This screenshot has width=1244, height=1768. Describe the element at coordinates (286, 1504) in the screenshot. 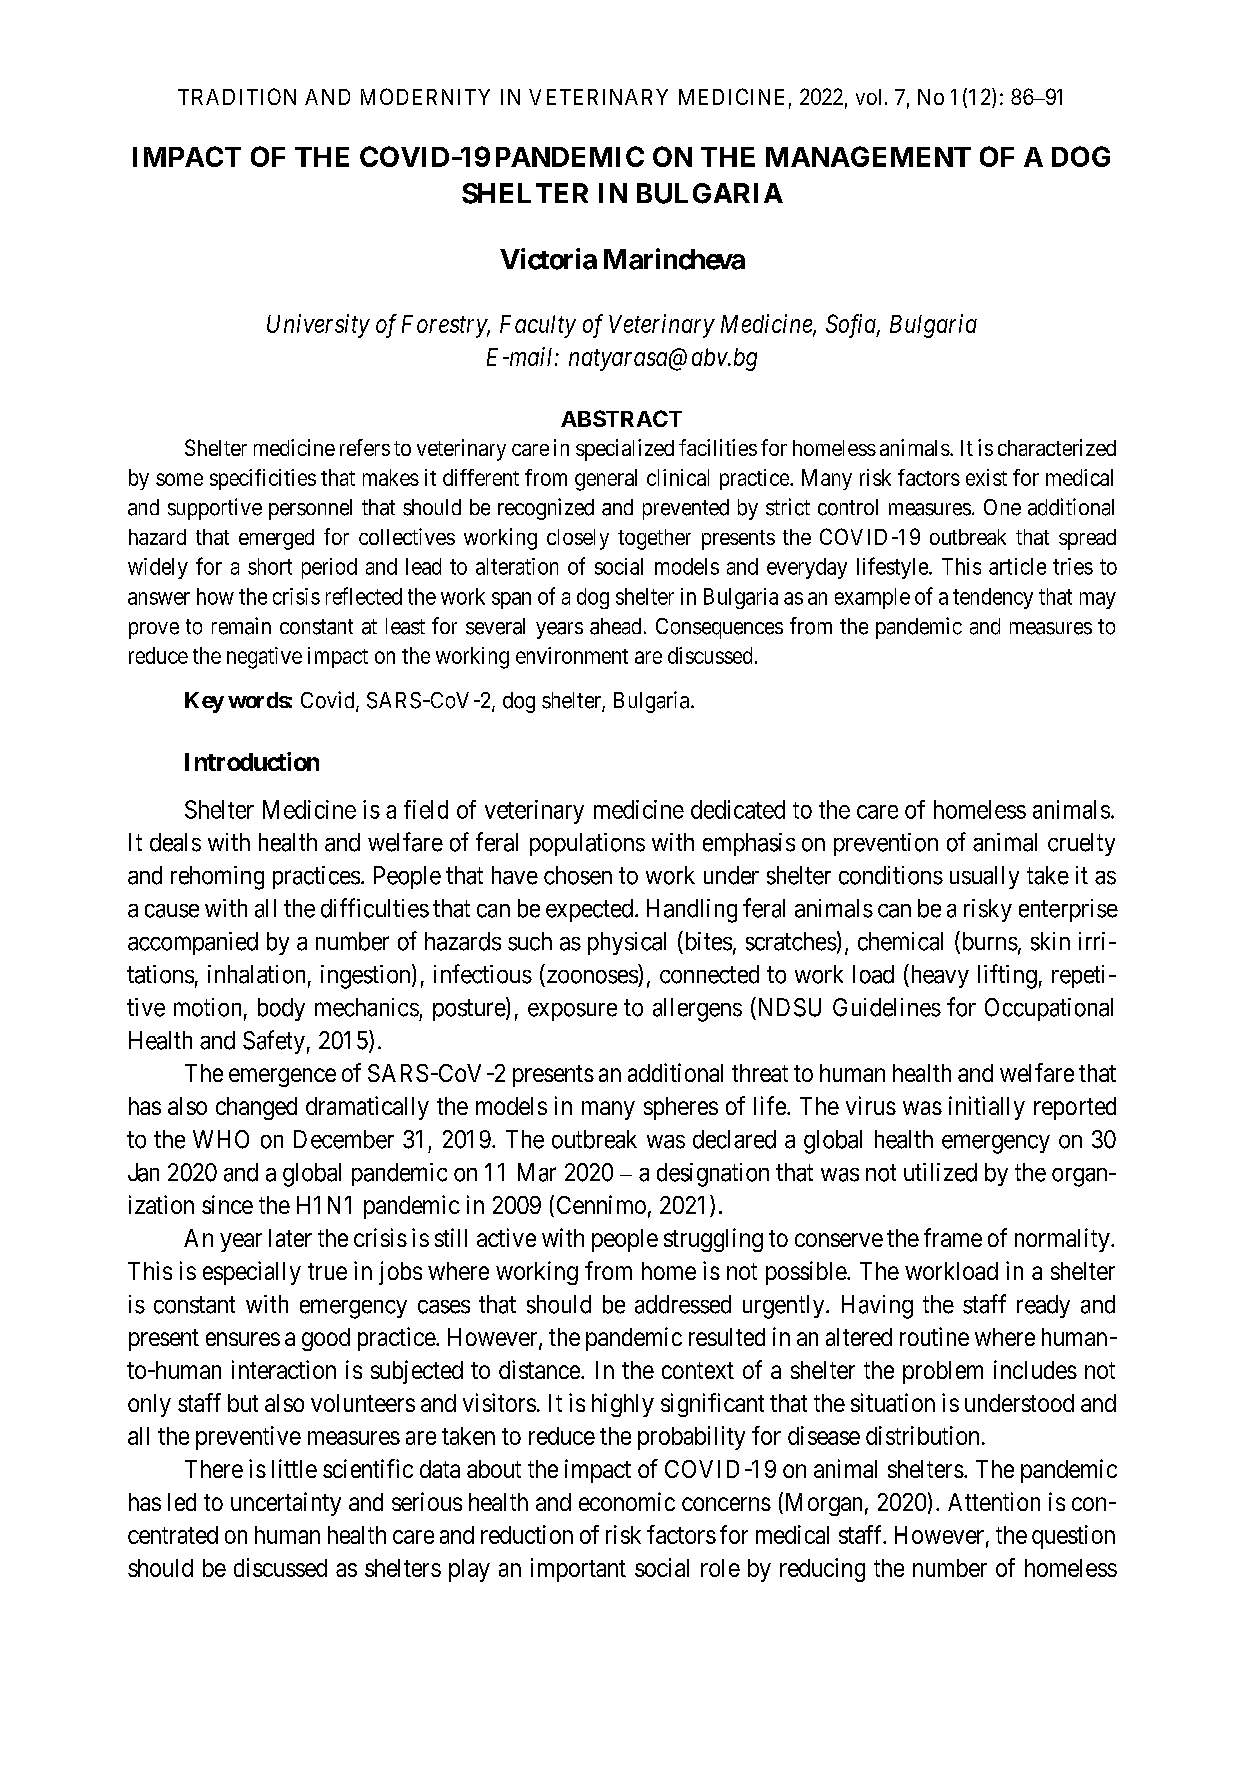

I see `uncertainty` at that location.
